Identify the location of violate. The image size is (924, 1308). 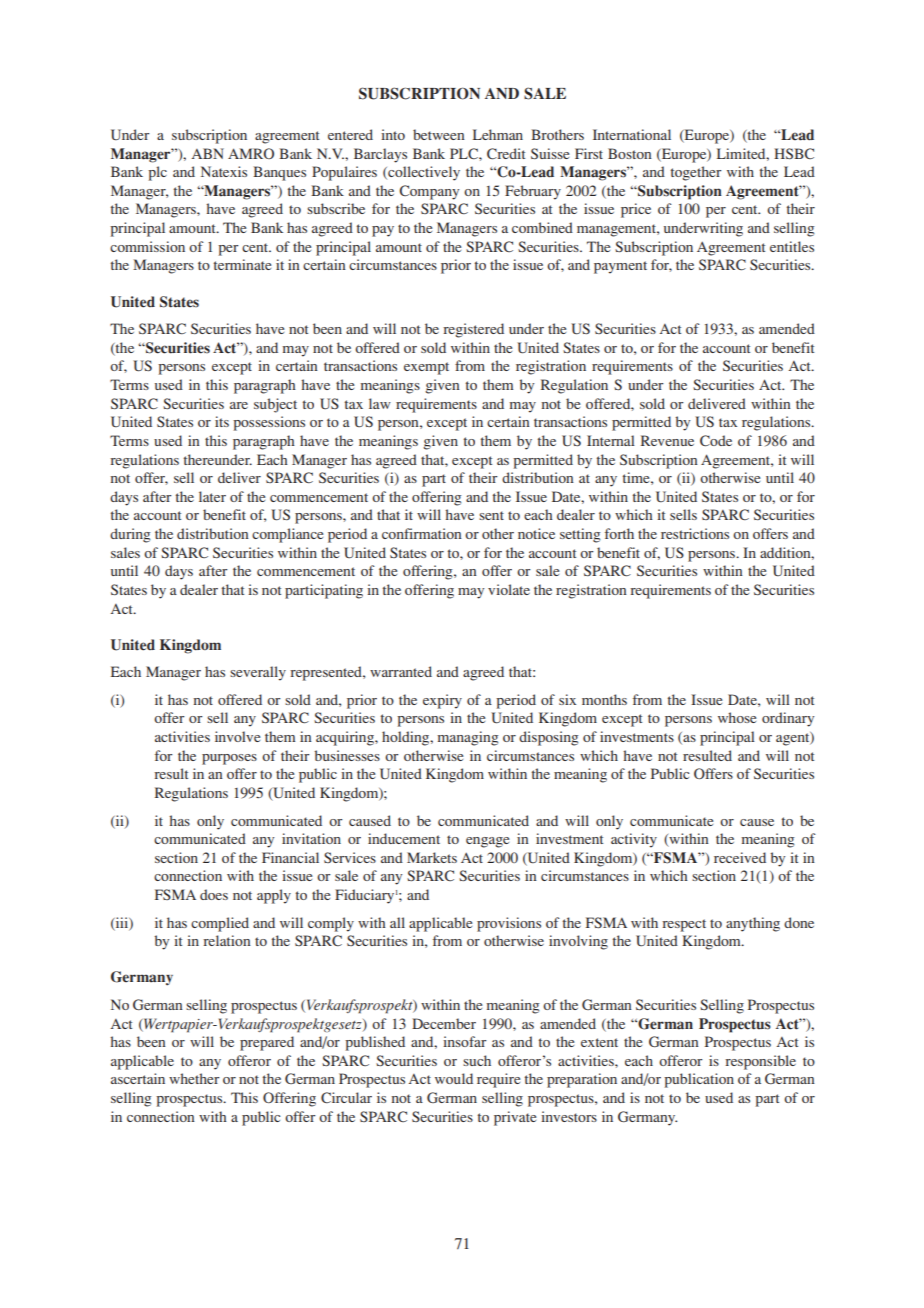
(509, 589).
